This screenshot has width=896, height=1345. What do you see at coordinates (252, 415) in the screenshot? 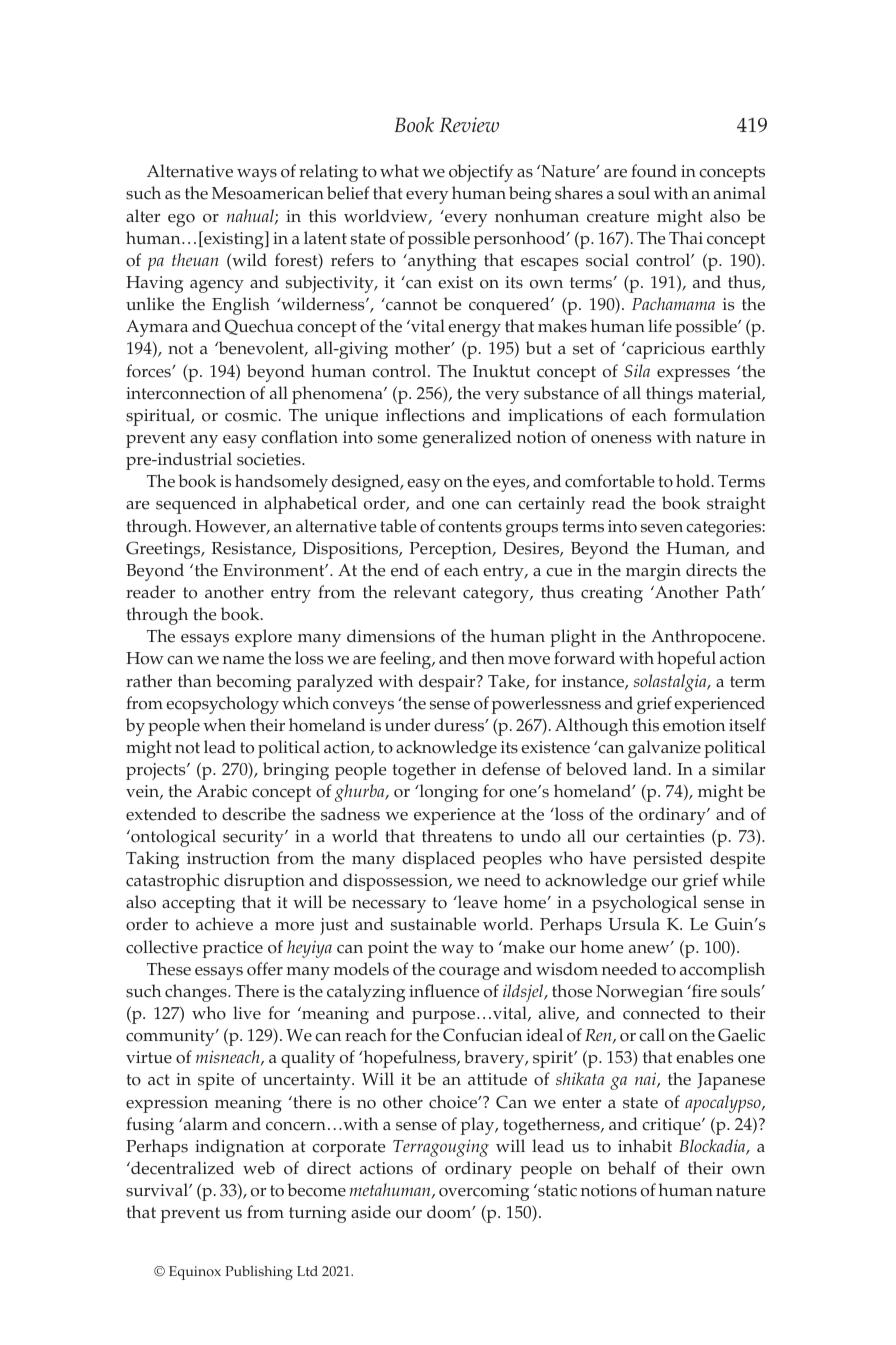
I see `cosmic` at bounding box center [252, 415].
